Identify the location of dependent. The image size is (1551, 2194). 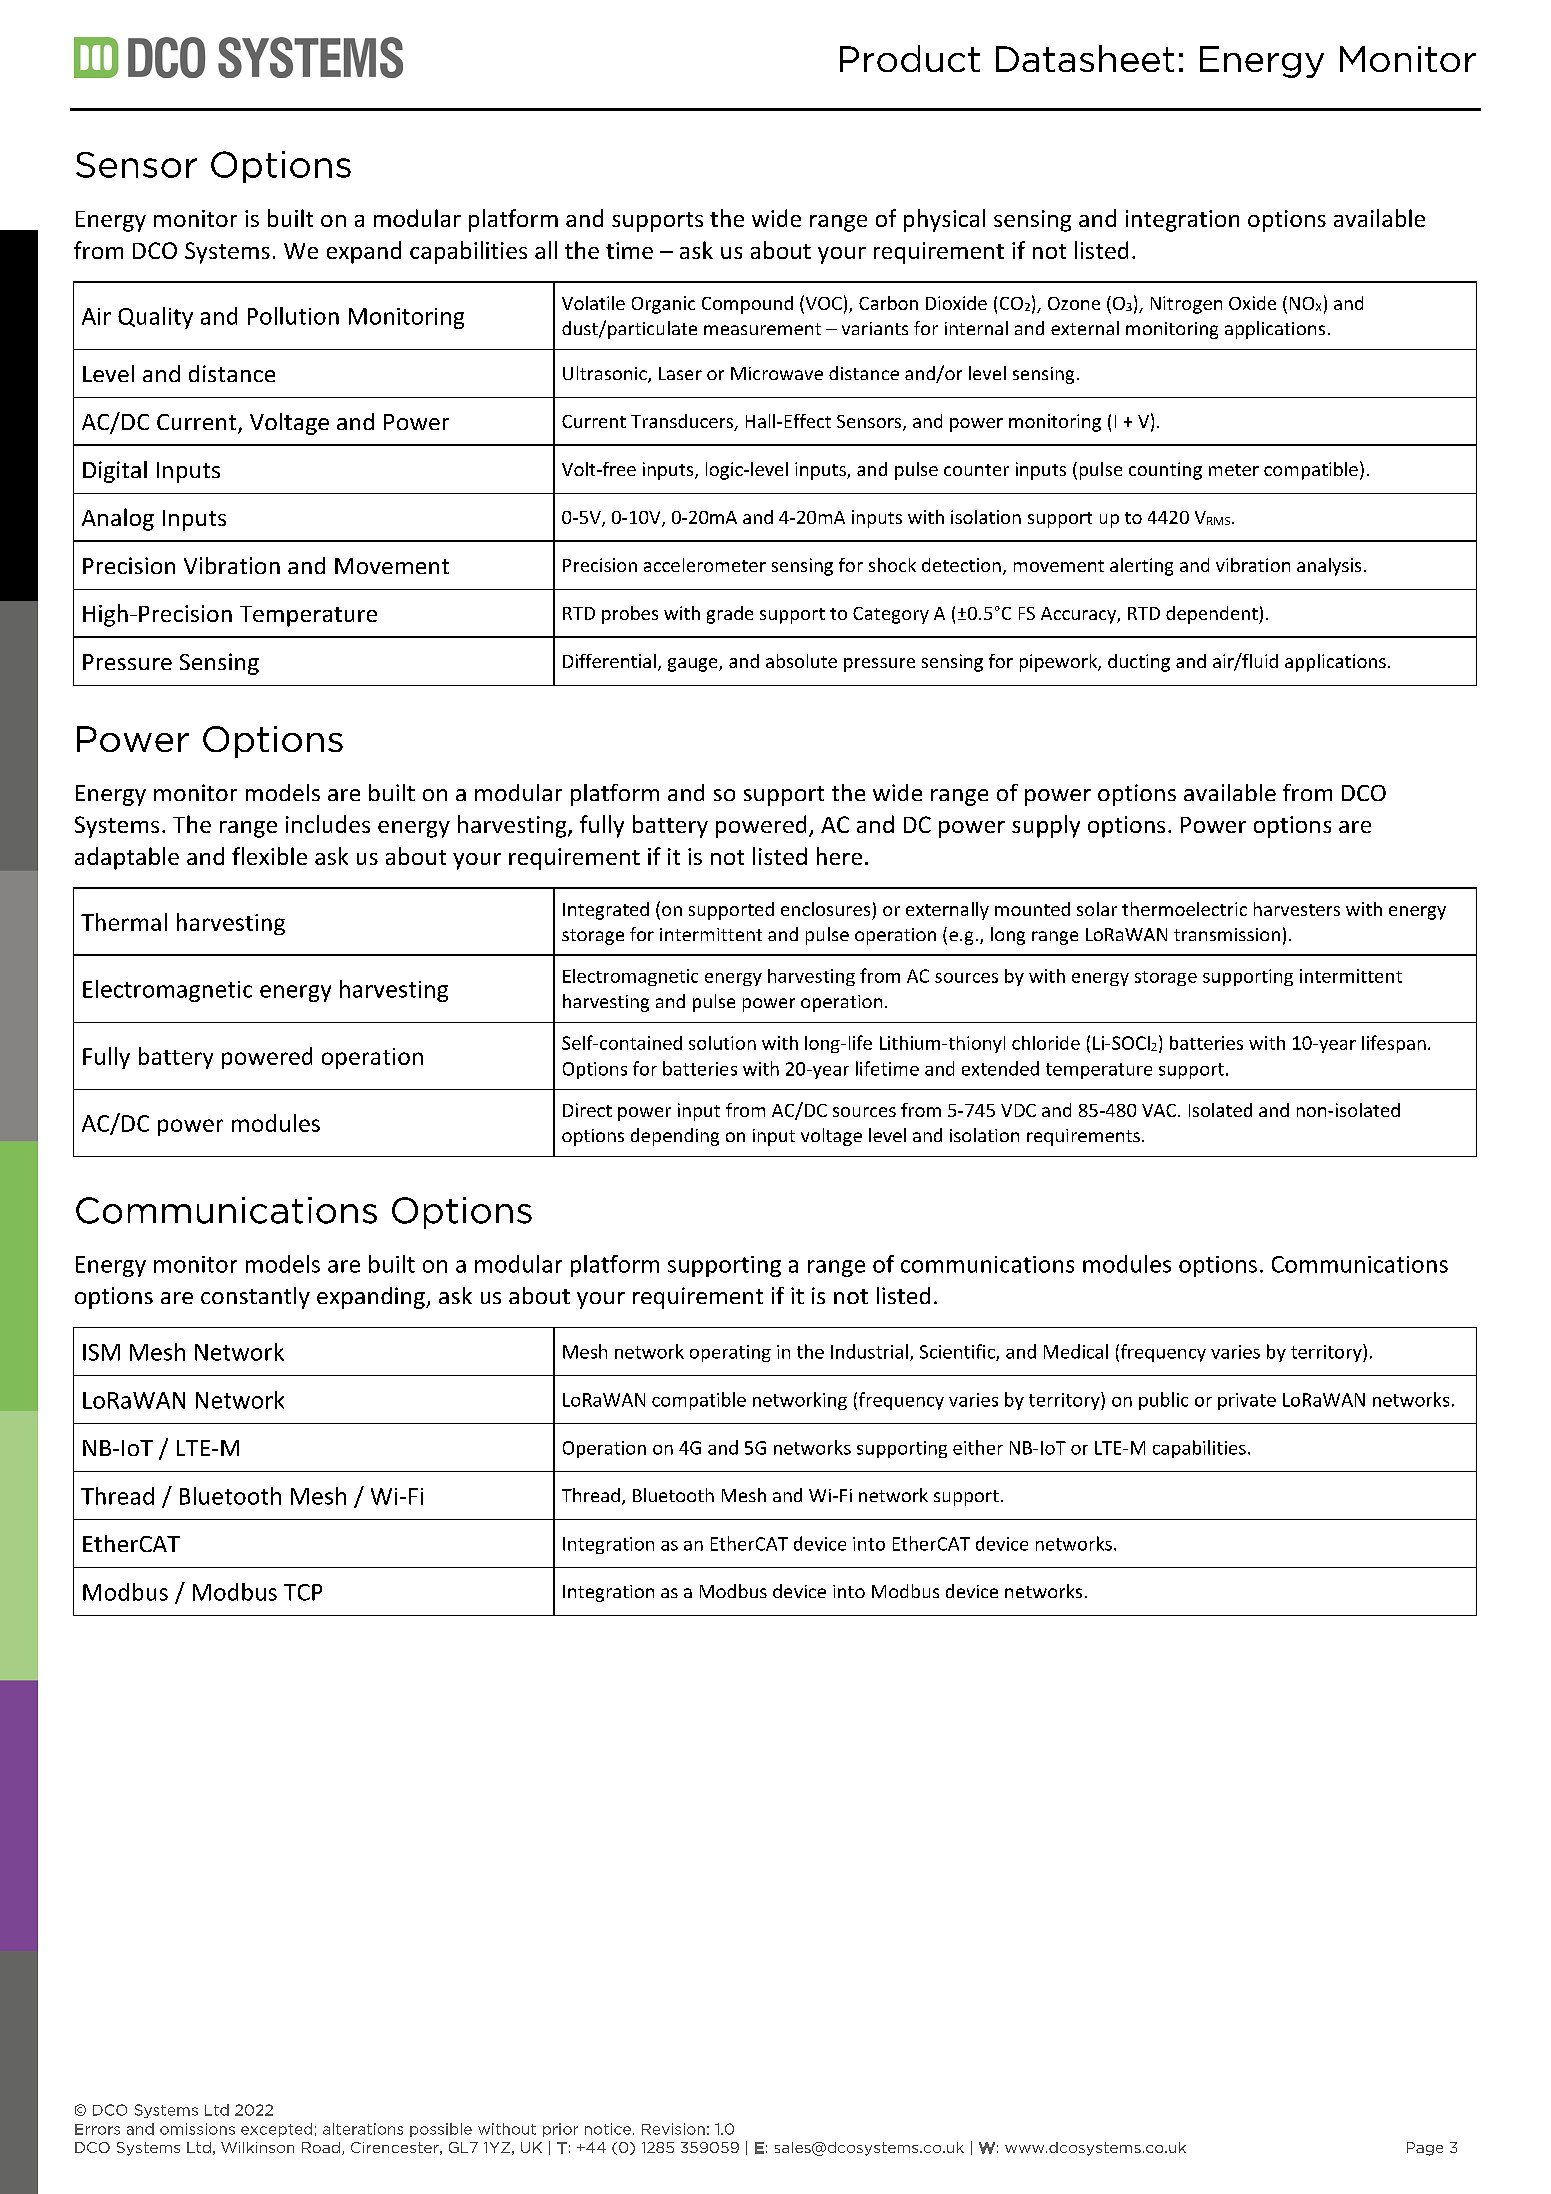
(1213, 615).
